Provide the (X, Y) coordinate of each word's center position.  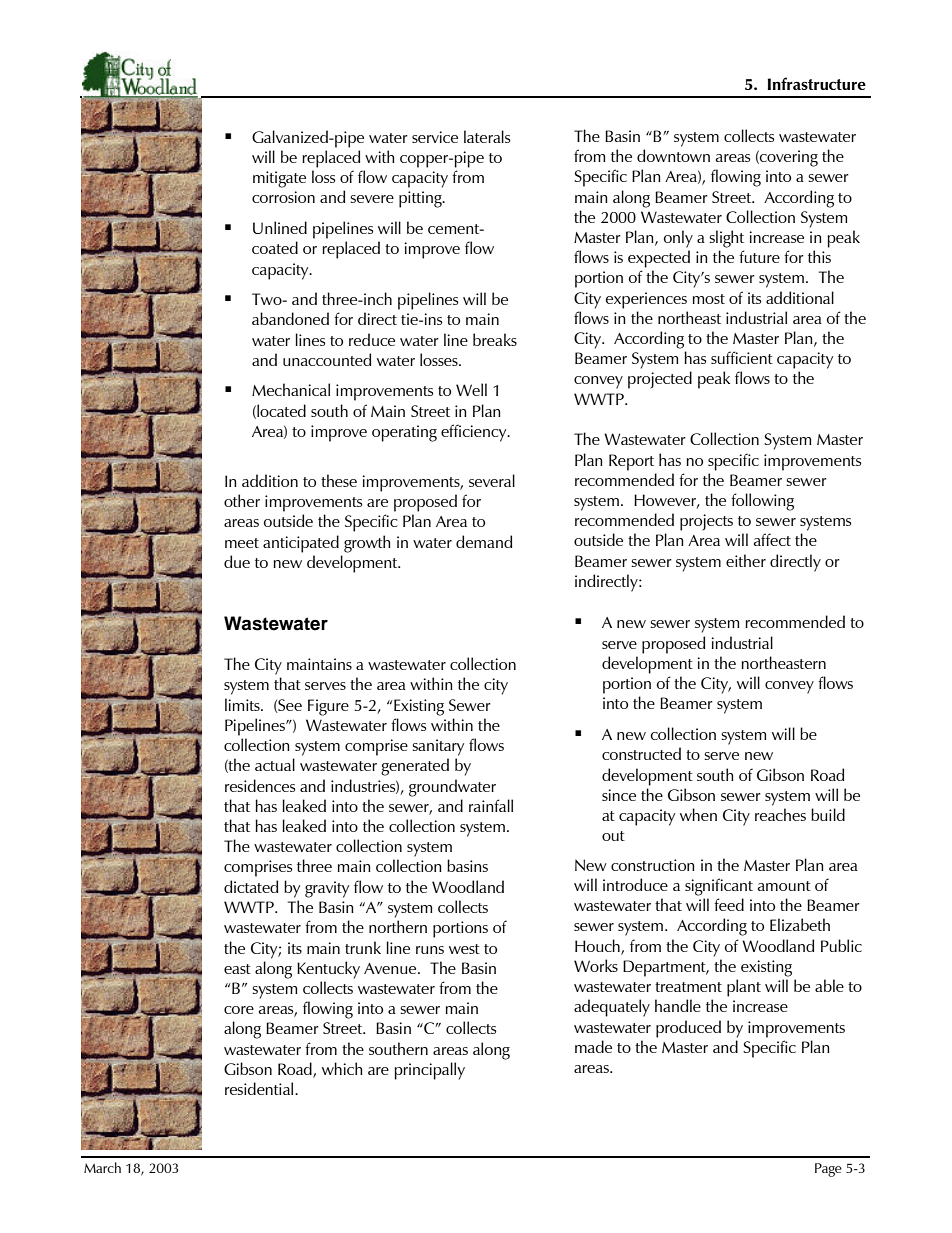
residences (260, 785)
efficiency (475, 433)
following (762, 502)
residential (260, 1088)
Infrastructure (816, 83)
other (242, 500)
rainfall (491, 805)
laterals (487, 136)
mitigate (279, 179)
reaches (780, 814)
